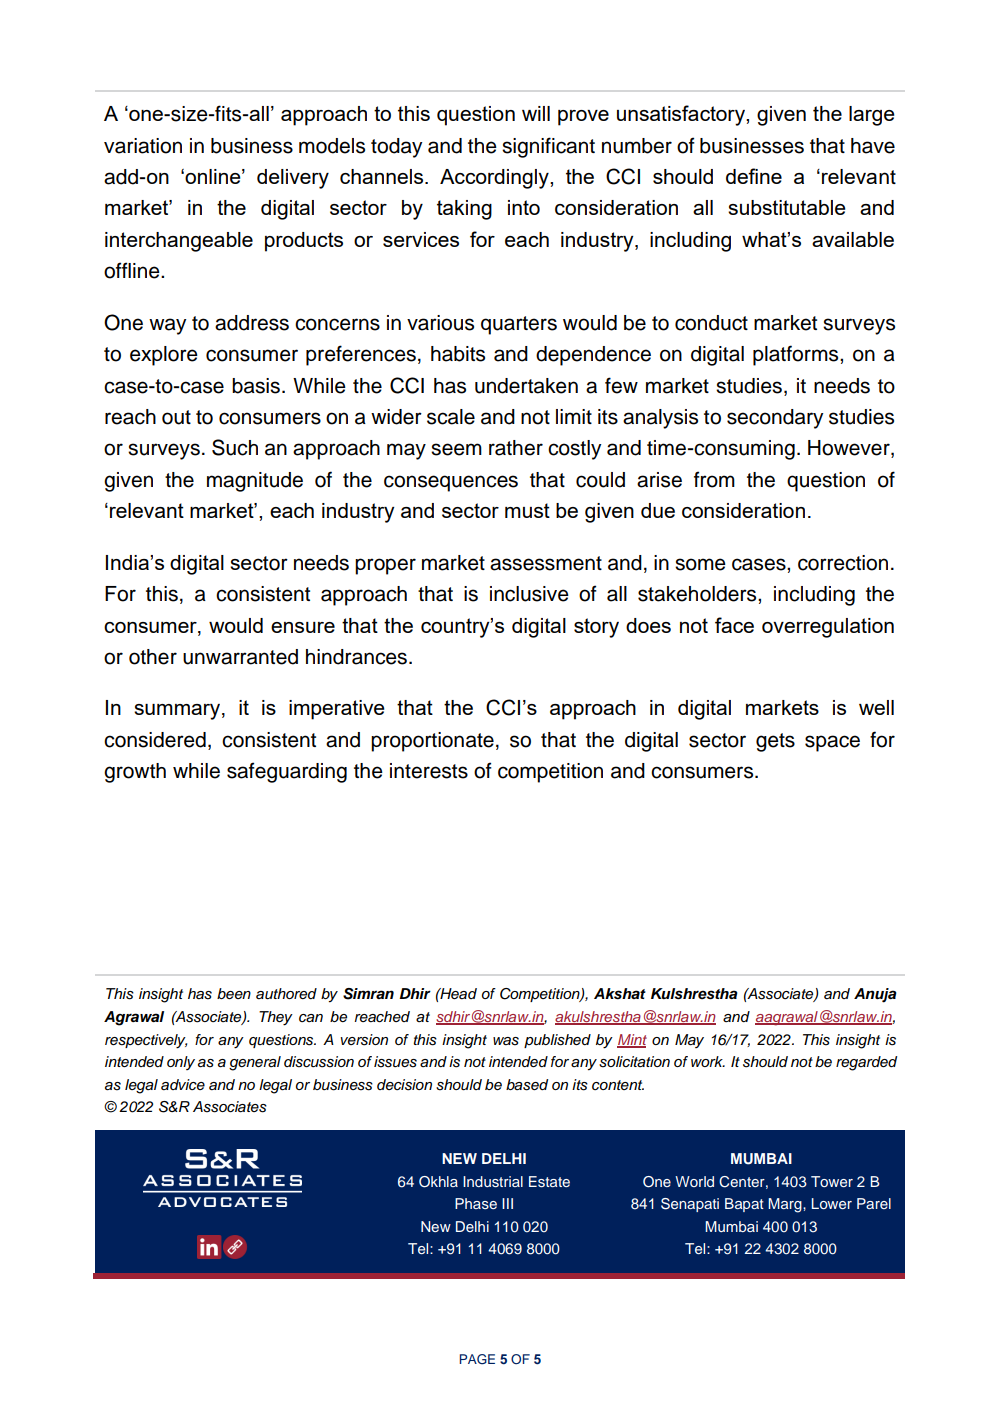 The width and height of the screenshot is (1000, 1414). Describe the element at coordinates (843, 563) in the screenshot. I see `correction` at that location.
